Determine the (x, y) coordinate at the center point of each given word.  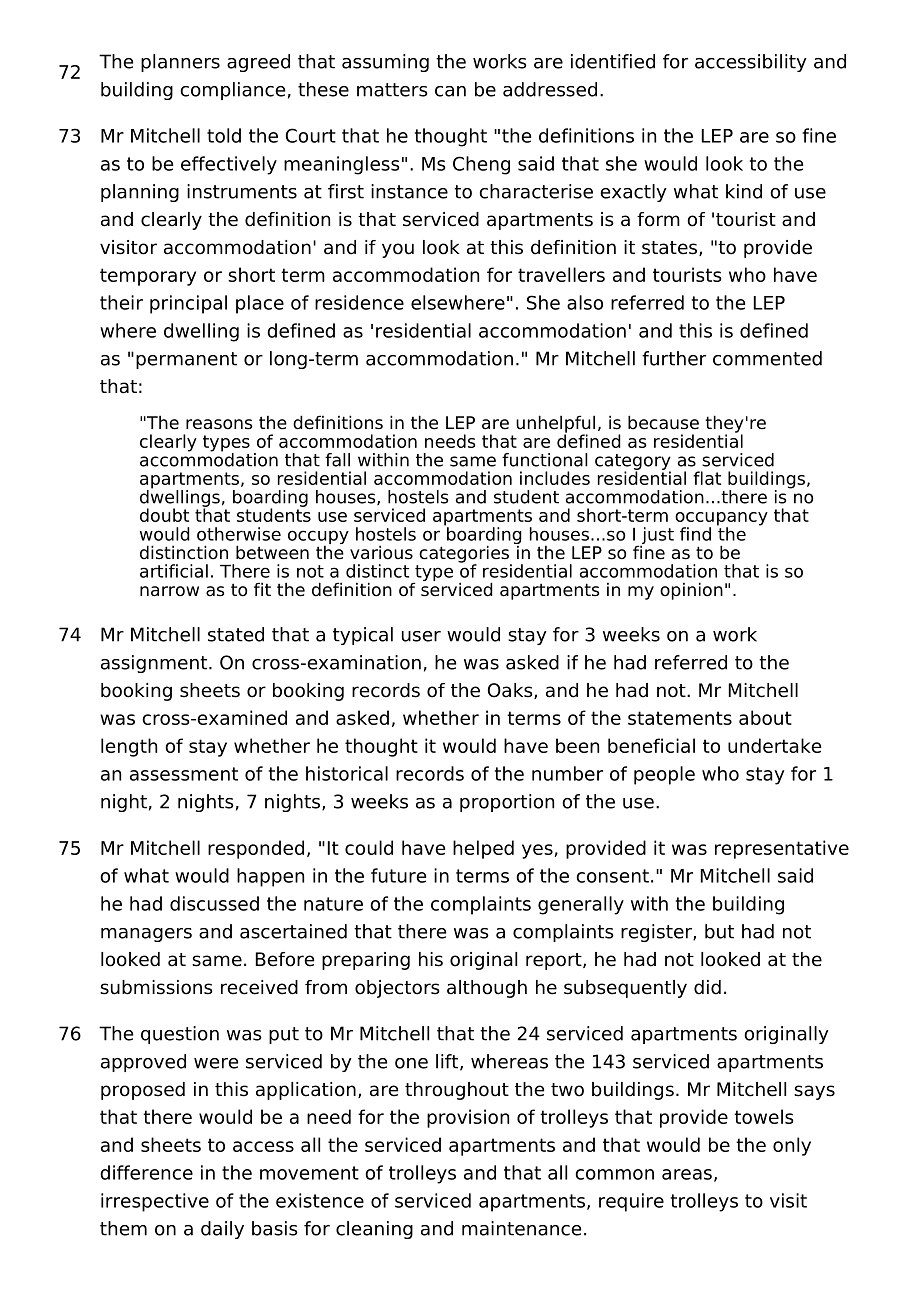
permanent (186, 360)
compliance (232, 91)
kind (744, 191)
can (450, 91)
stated (236, 634)
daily (222, 1230)
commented (767, 358)
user (421, 636)
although (487, 989)
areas (687, 1174)
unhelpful (555, 425)
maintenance (521, 1228)
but (719, 931)
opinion (691, 591)
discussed (214, 903)
